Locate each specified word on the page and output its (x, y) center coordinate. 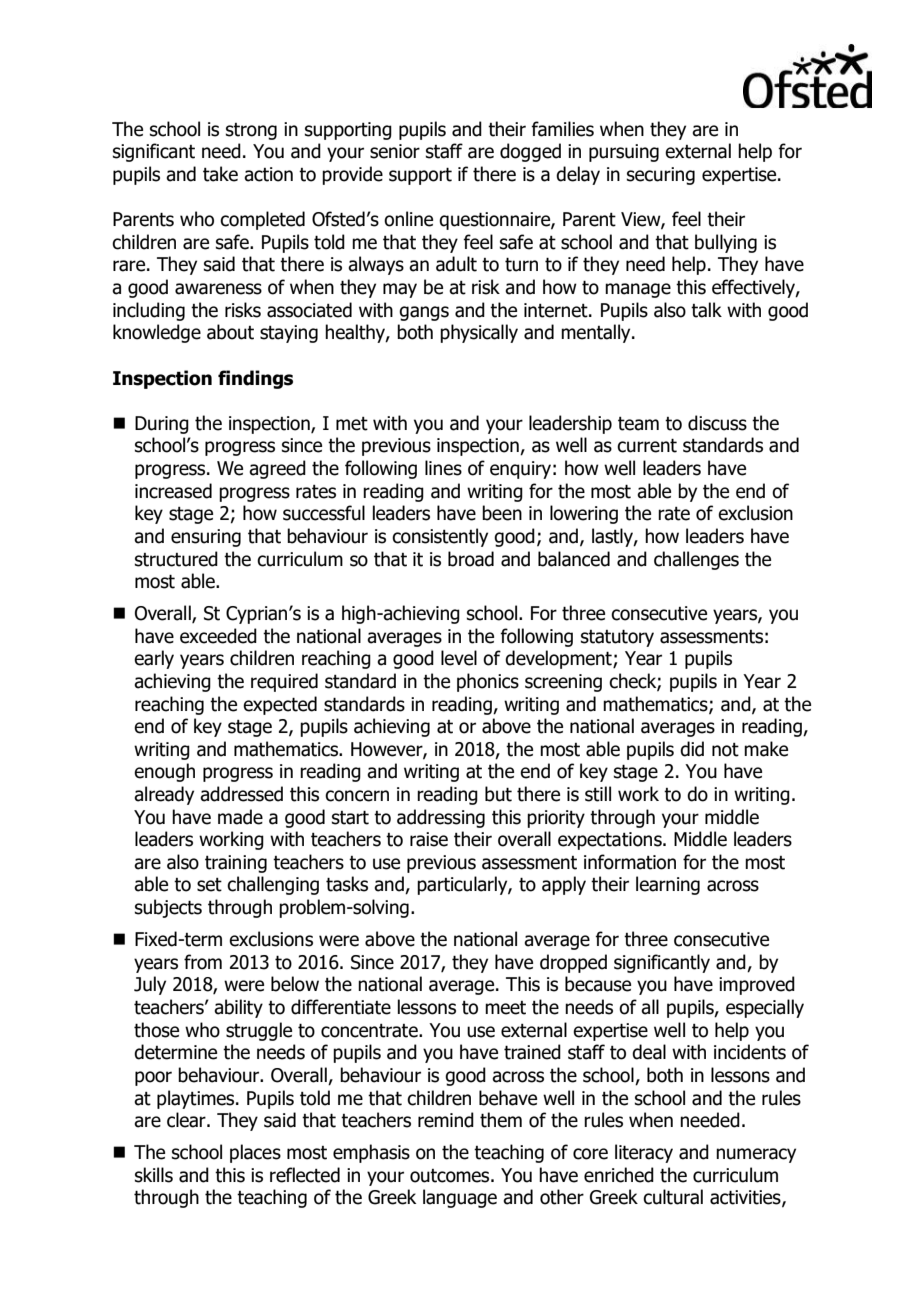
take (220, 174)
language (460, 1198)
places (255, 1153)
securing (661, 176)
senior (395, 151)
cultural (673, 1197)
